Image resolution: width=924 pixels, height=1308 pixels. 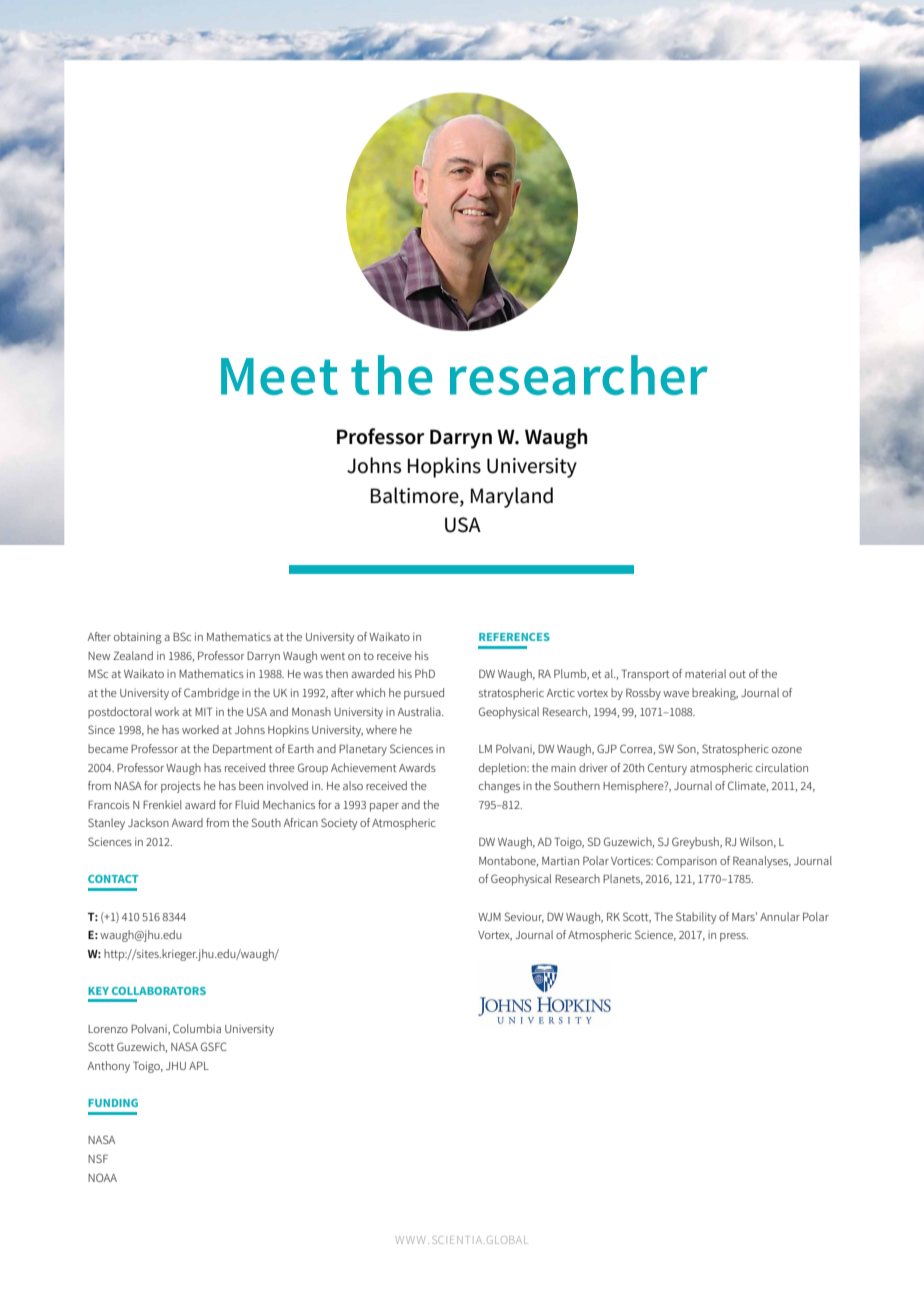 I want to click on APL, so click(x=199, y=1065).
